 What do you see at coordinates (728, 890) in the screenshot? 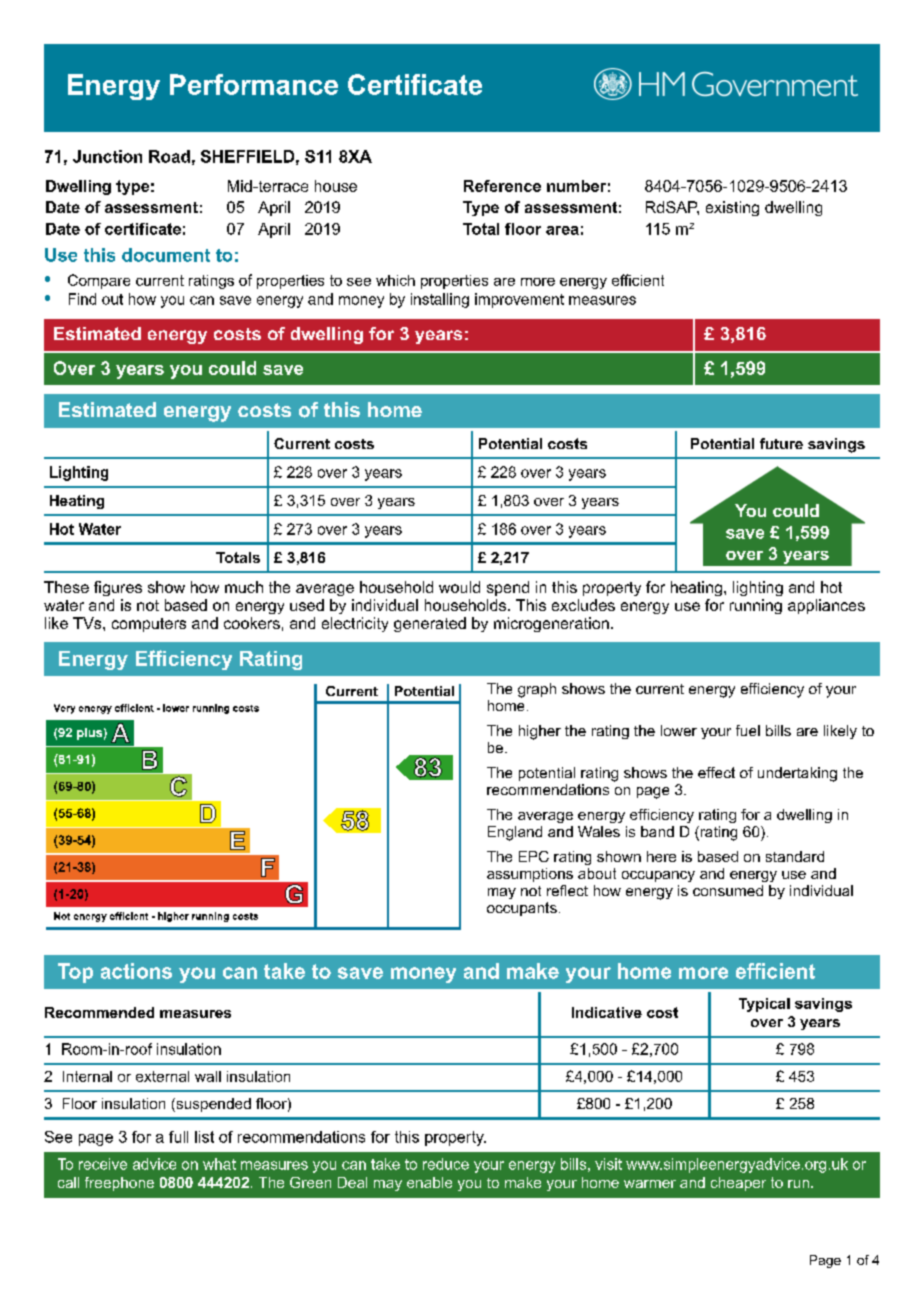
I see `consumed` at bounding box center [728, 890].
